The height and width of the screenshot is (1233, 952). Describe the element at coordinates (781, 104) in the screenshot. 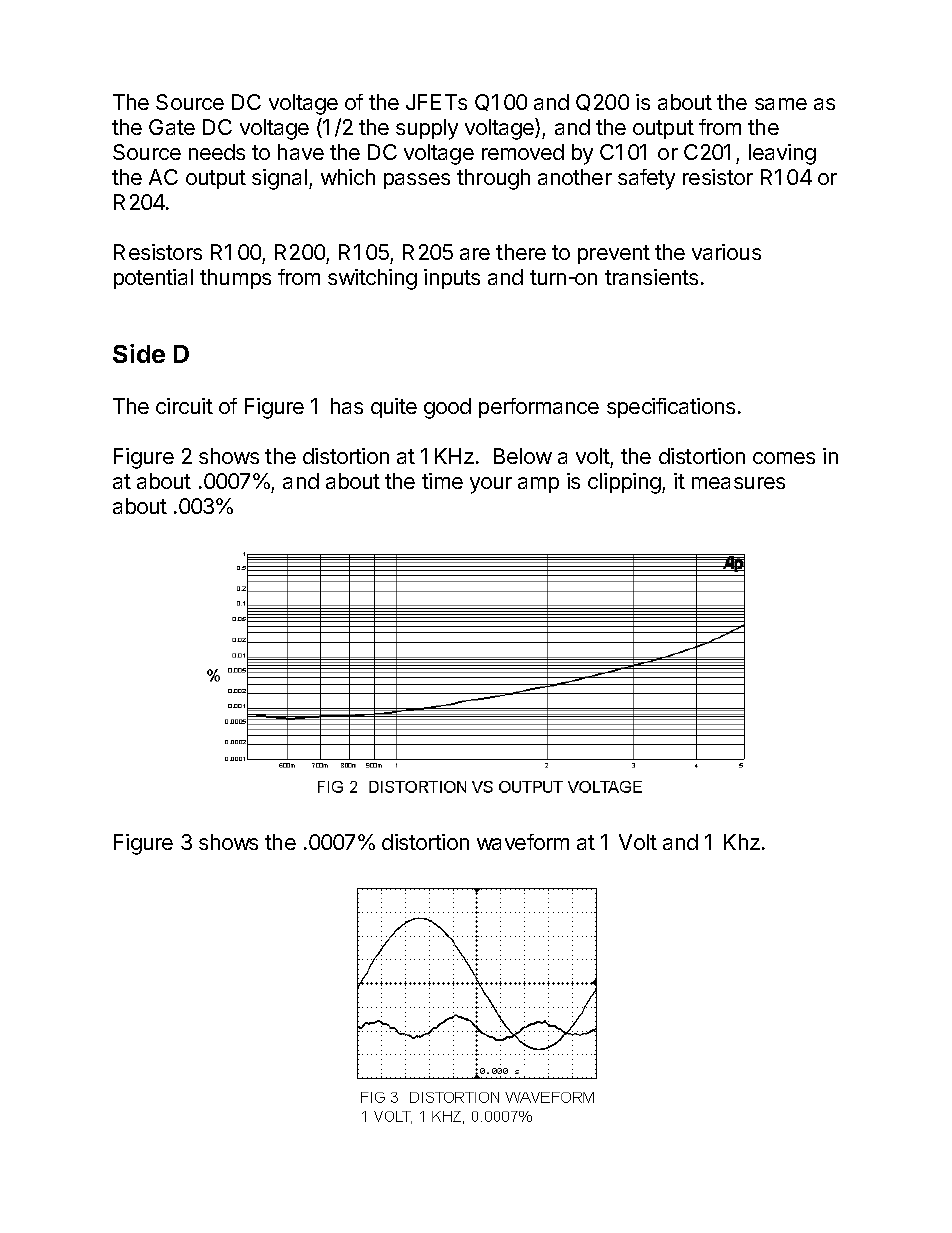

I see `same` at that location.
